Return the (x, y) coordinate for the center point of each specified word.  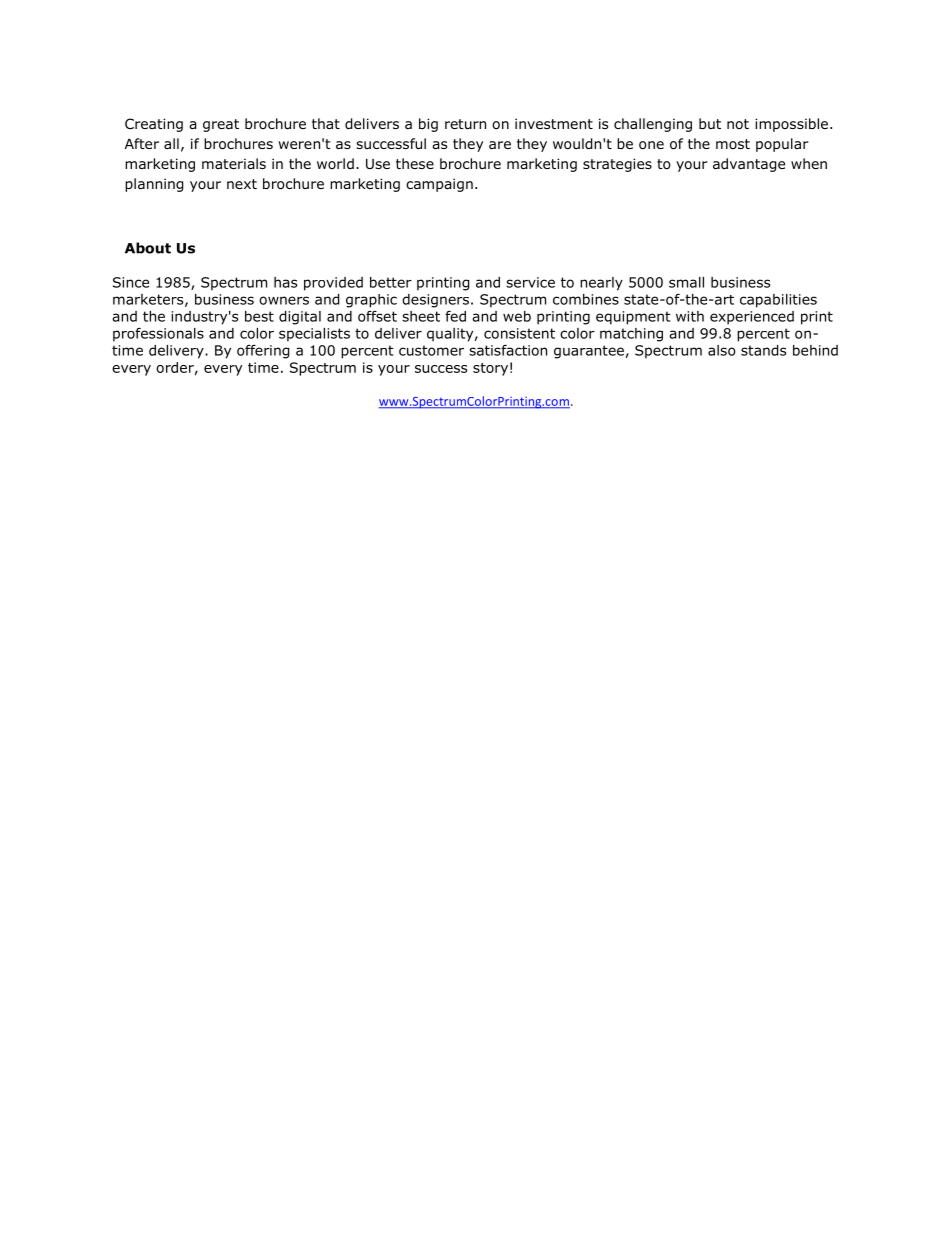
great (221, 125)
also (722, 350)
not (738, 124)
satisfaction (508, 350)
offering (263, 352)
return (465, 124)
